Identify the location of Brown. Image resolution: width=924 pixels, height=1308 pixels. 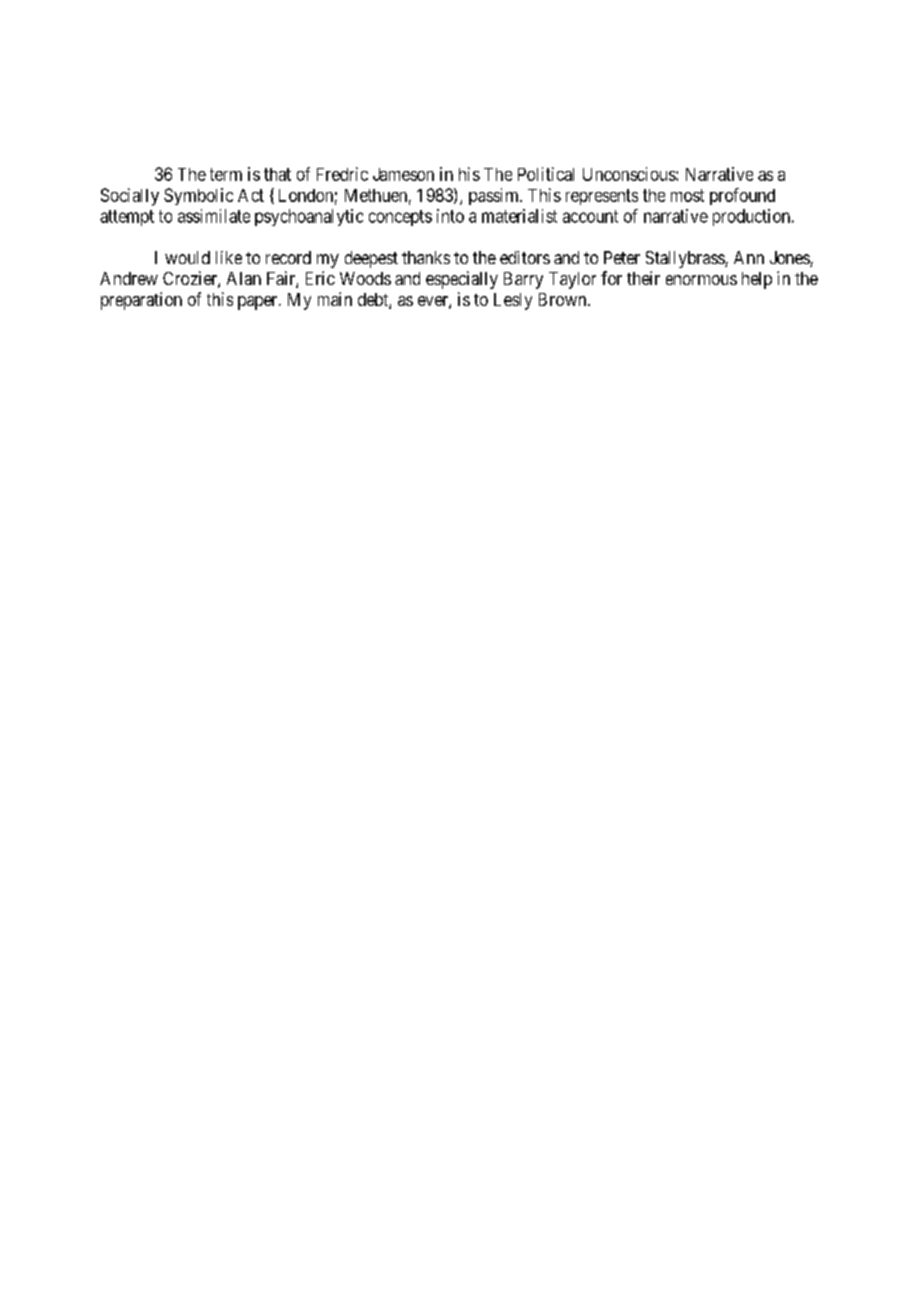
(564, 299).
